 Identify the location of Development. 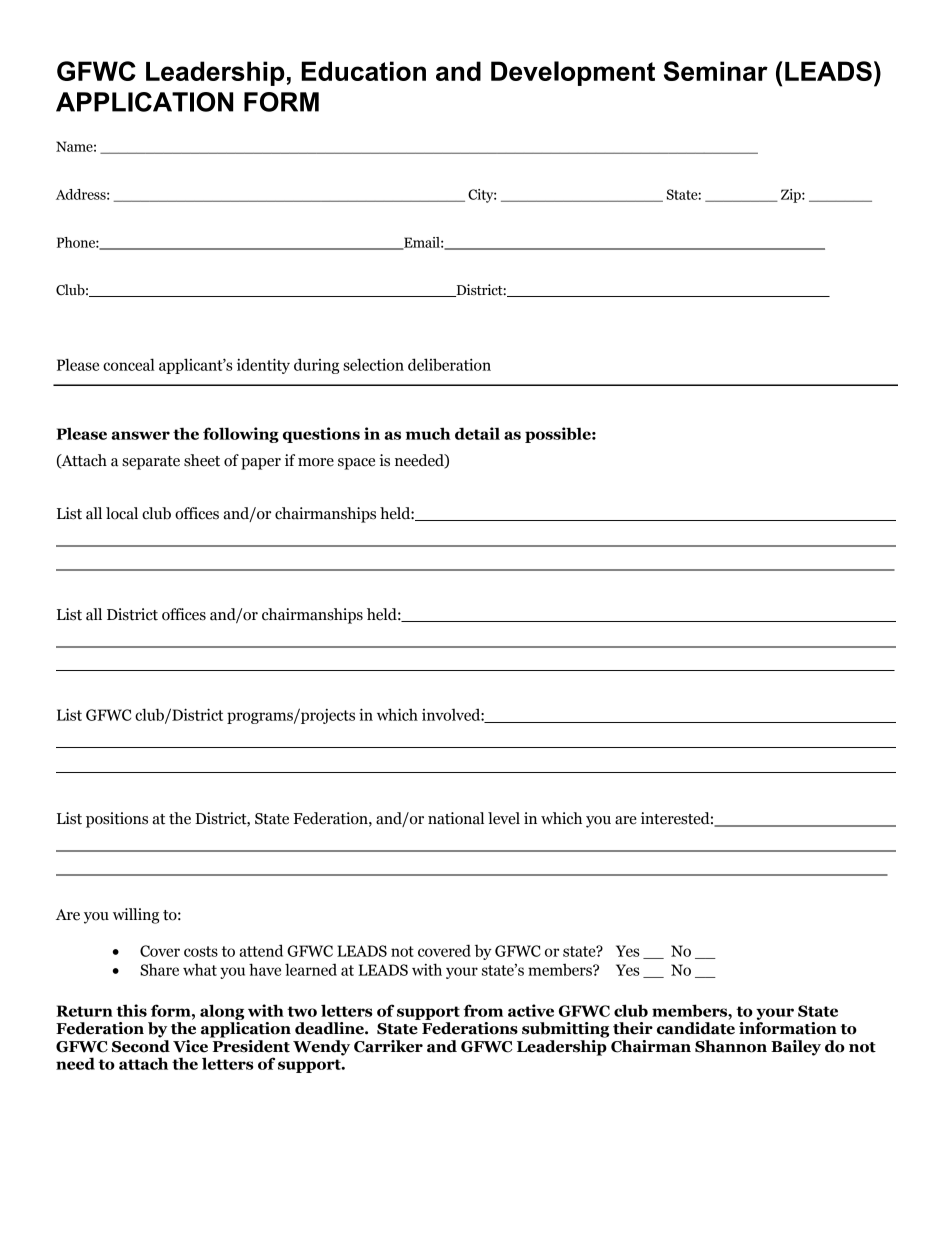
(573, 73).
